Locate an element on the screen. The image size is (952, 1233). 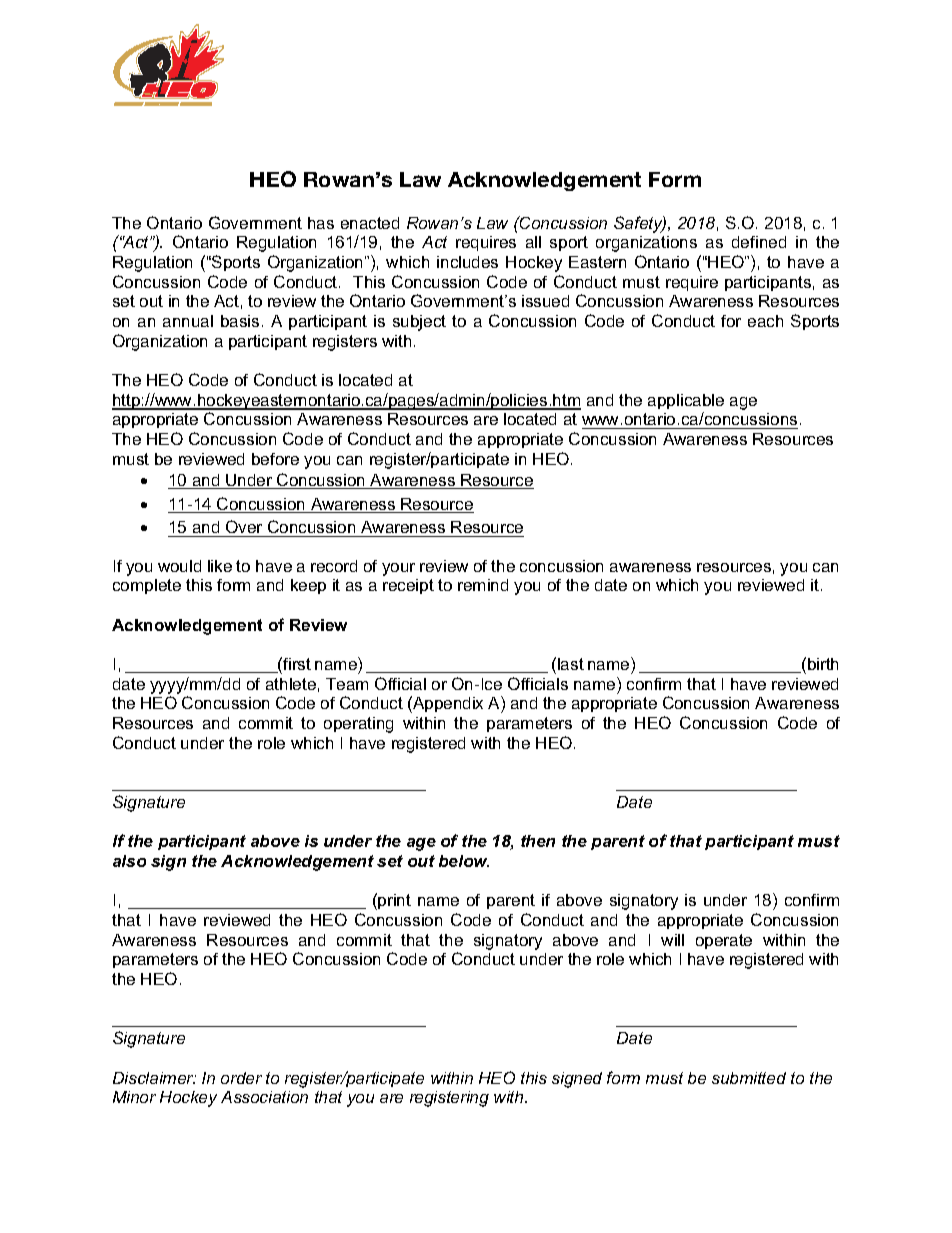
Association is located at coordinates (264, 1097).
